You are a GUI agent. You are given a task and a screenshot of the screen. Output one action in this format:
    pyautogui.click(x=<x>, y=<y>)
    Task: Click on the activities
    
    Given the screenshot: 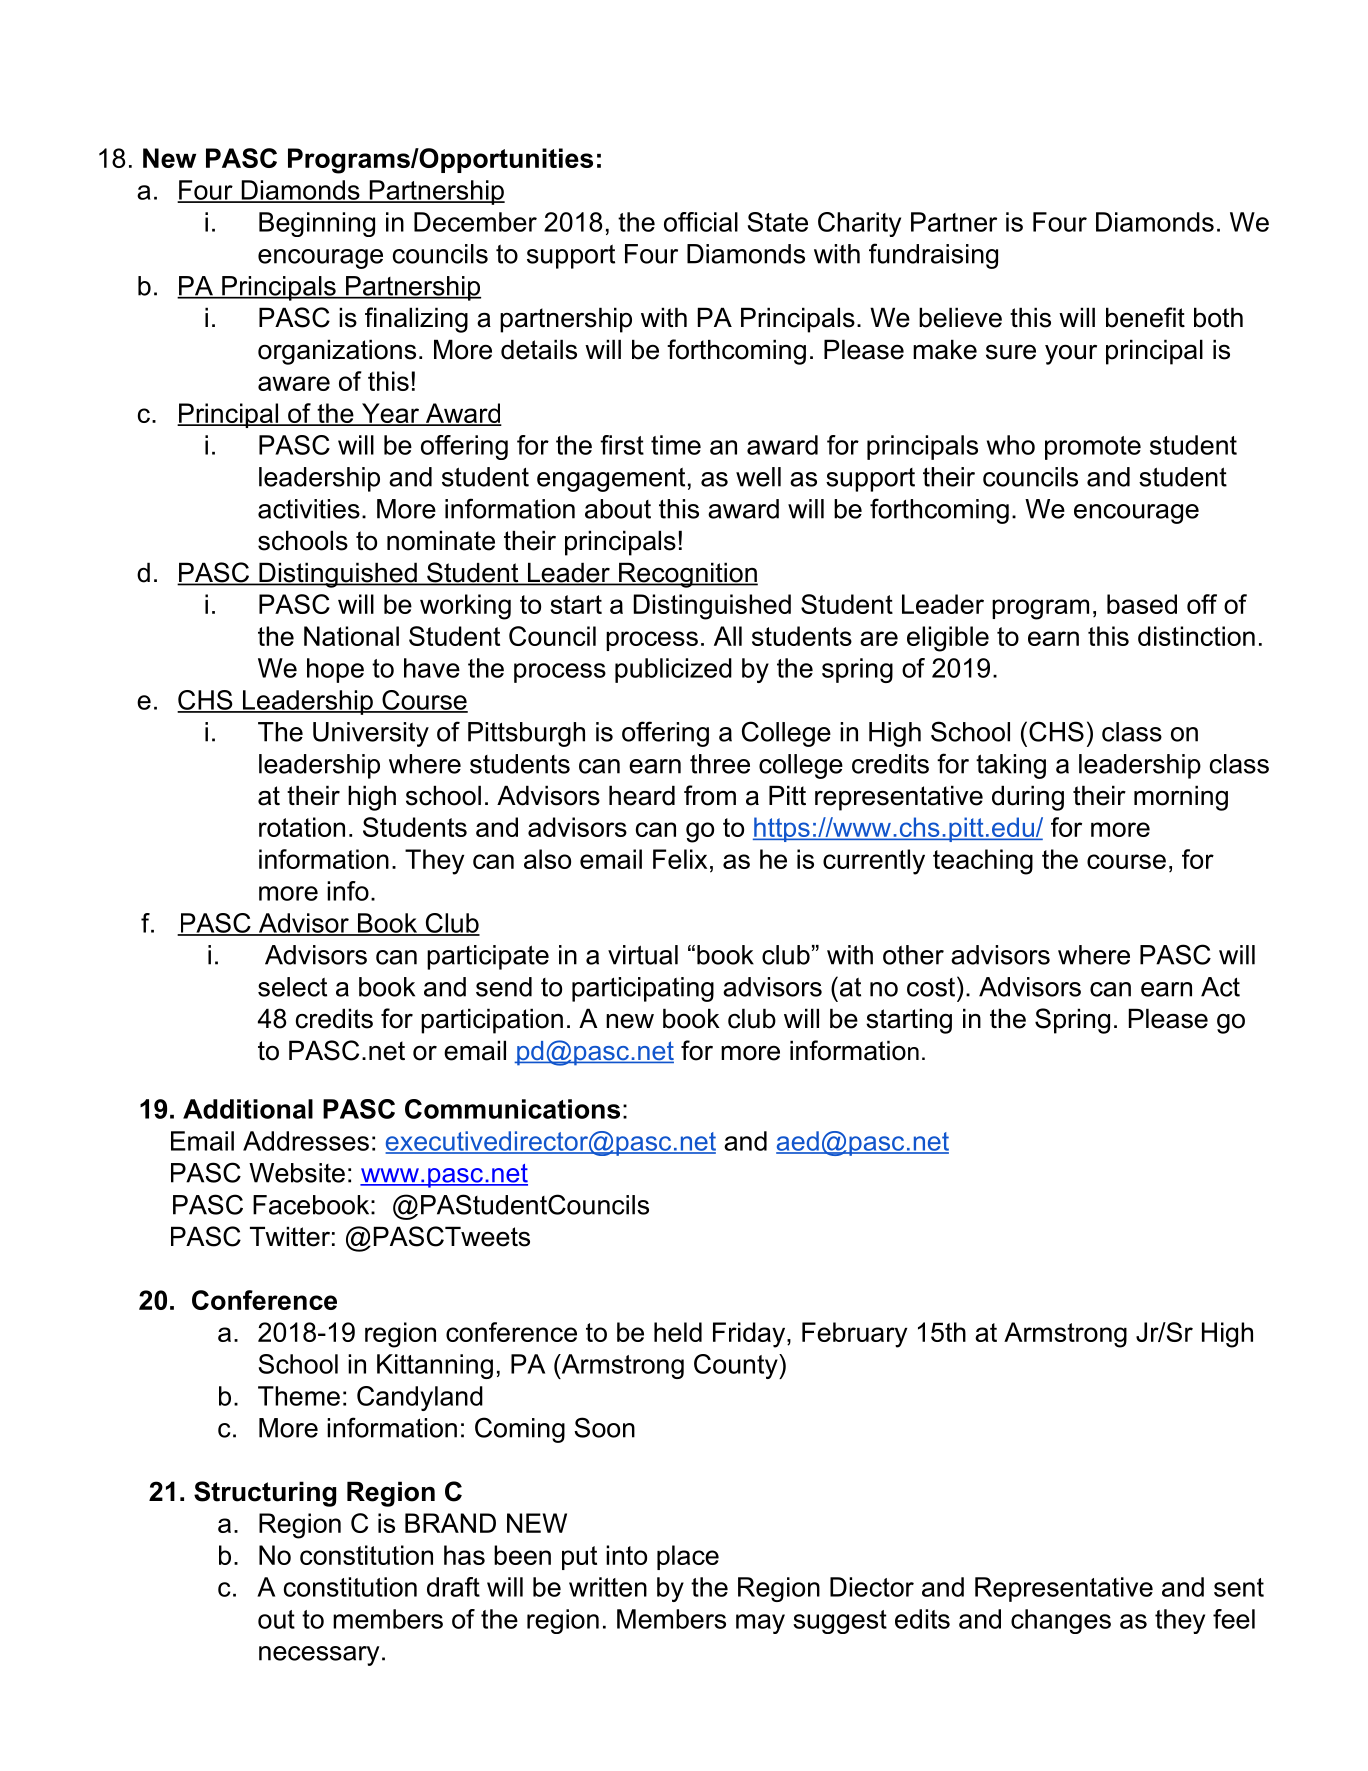 What is the action you would take?
    pyautogui.click(x=309, y=509)
